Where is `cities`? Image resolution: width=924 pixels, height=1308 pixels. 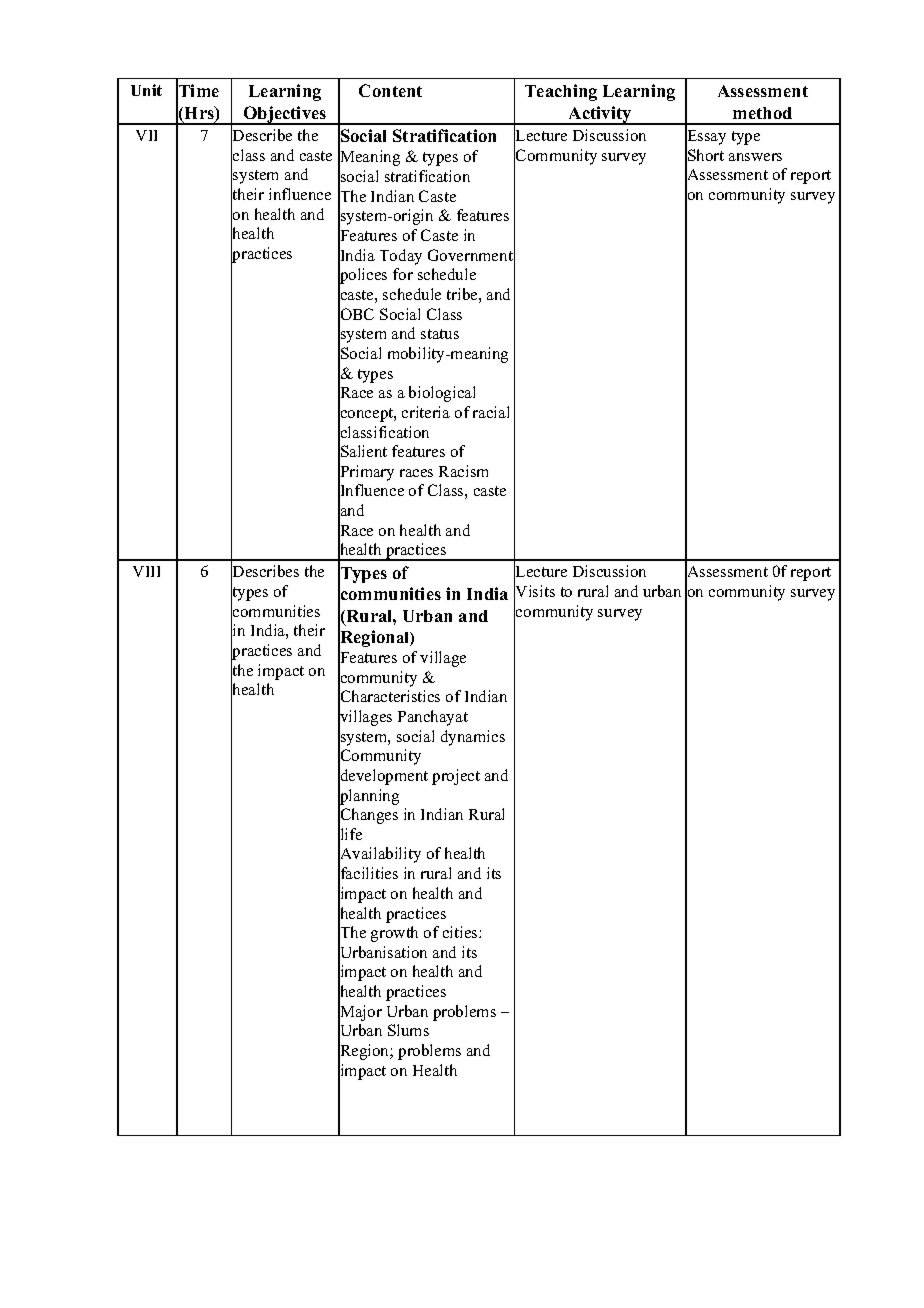
cities is located at coordinates (461, 932).
